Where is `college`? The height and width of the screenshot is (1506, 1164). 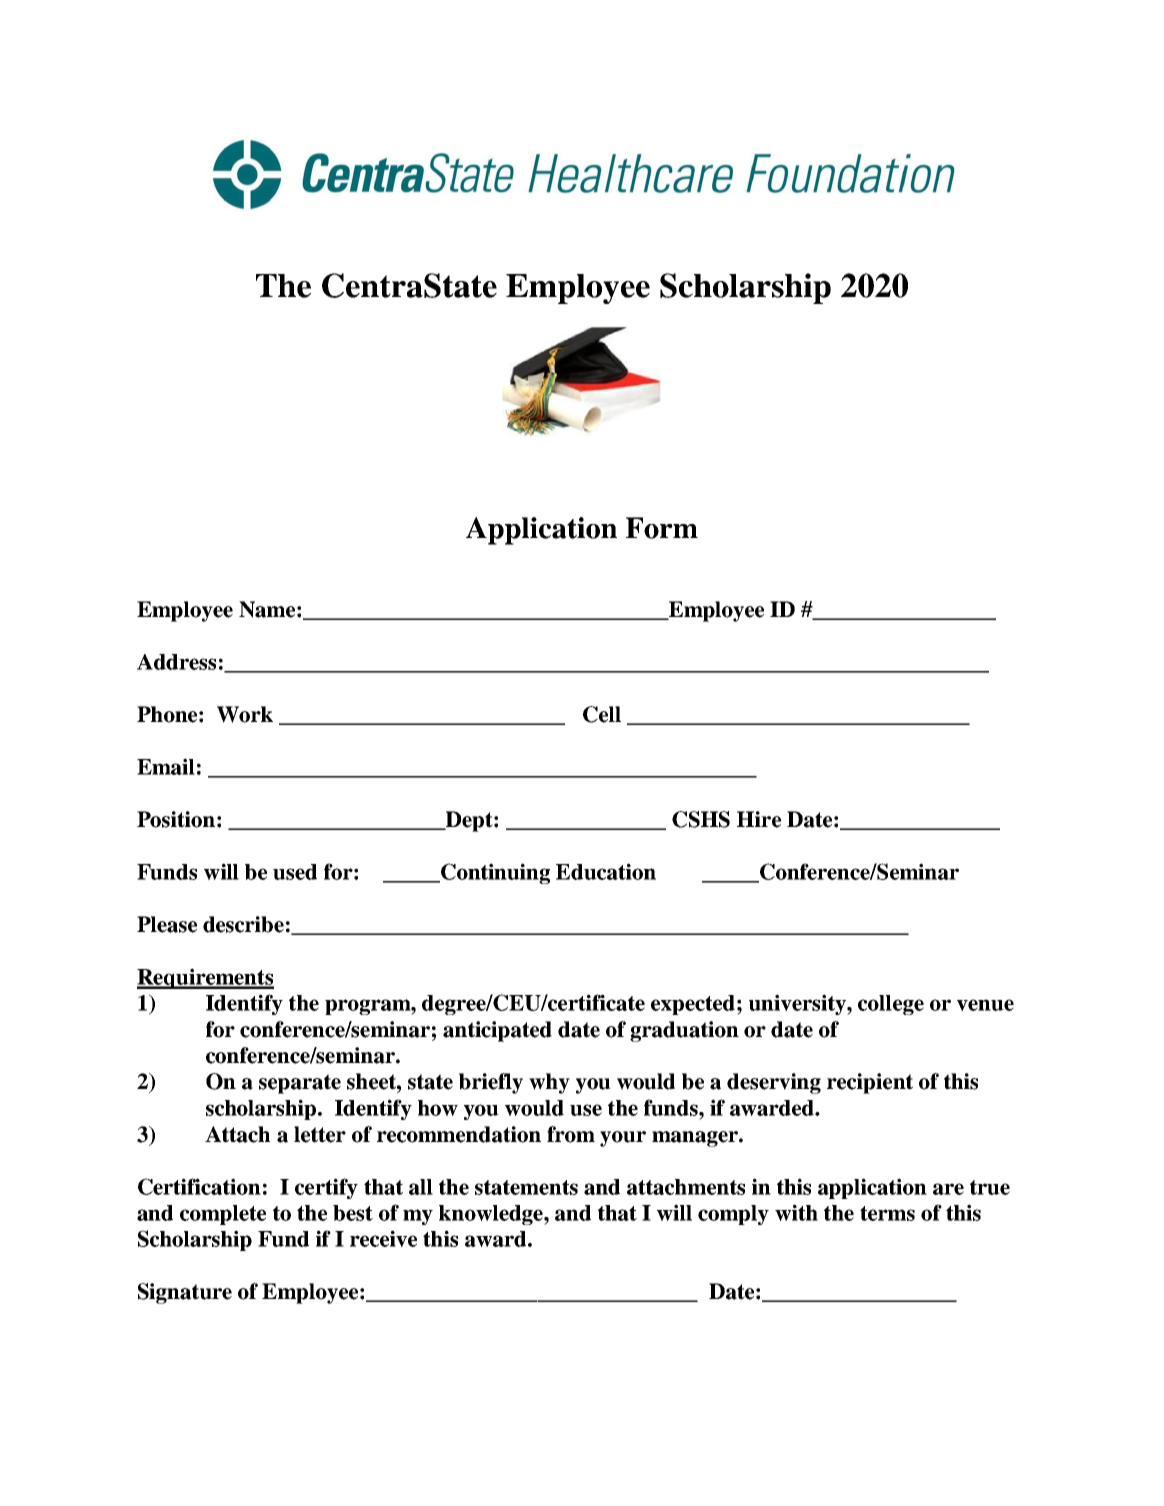
college is located at coordinates (891, 1005).
